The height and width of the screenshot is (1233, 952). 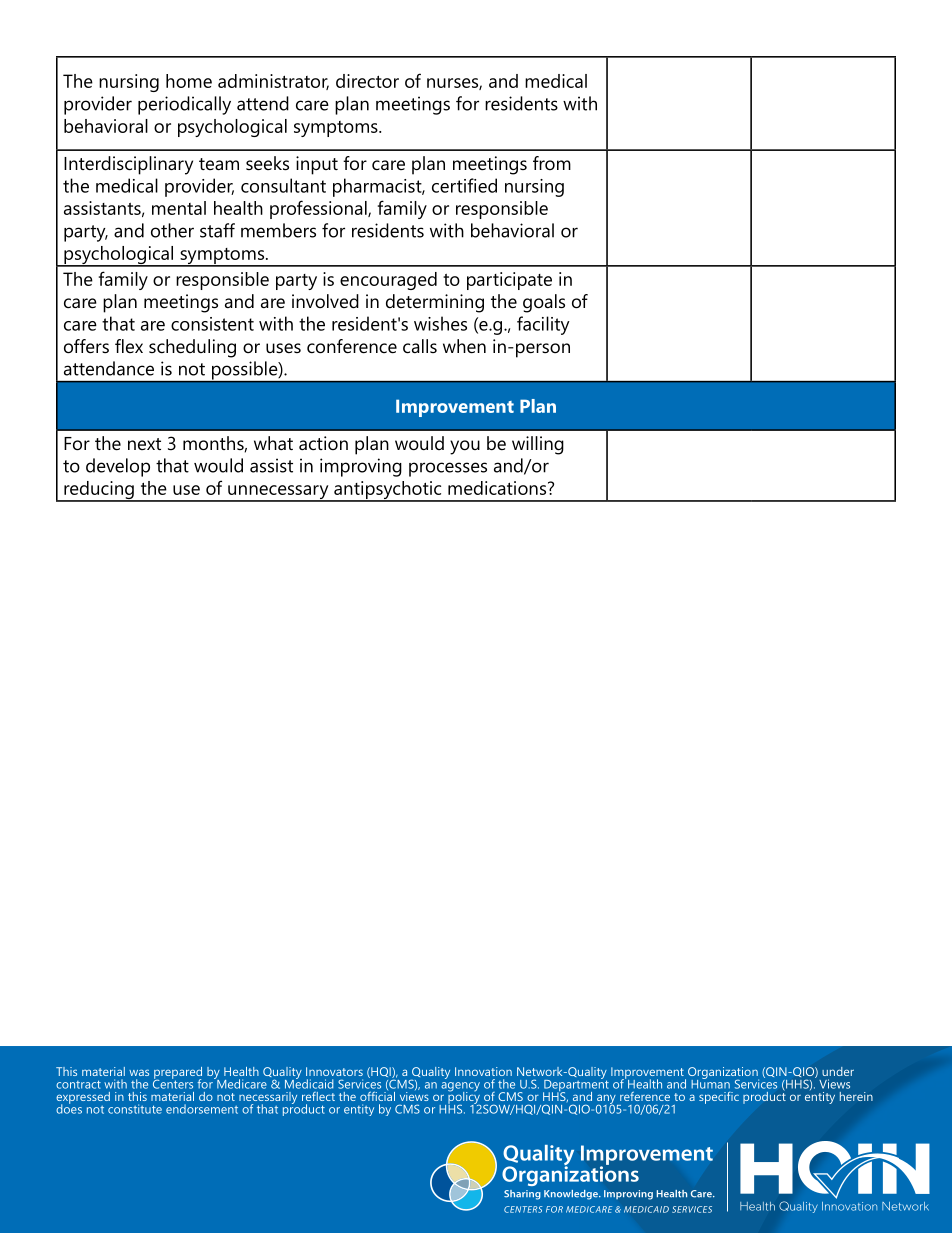 I want to click on periodically, so click(x=184, y=105).
